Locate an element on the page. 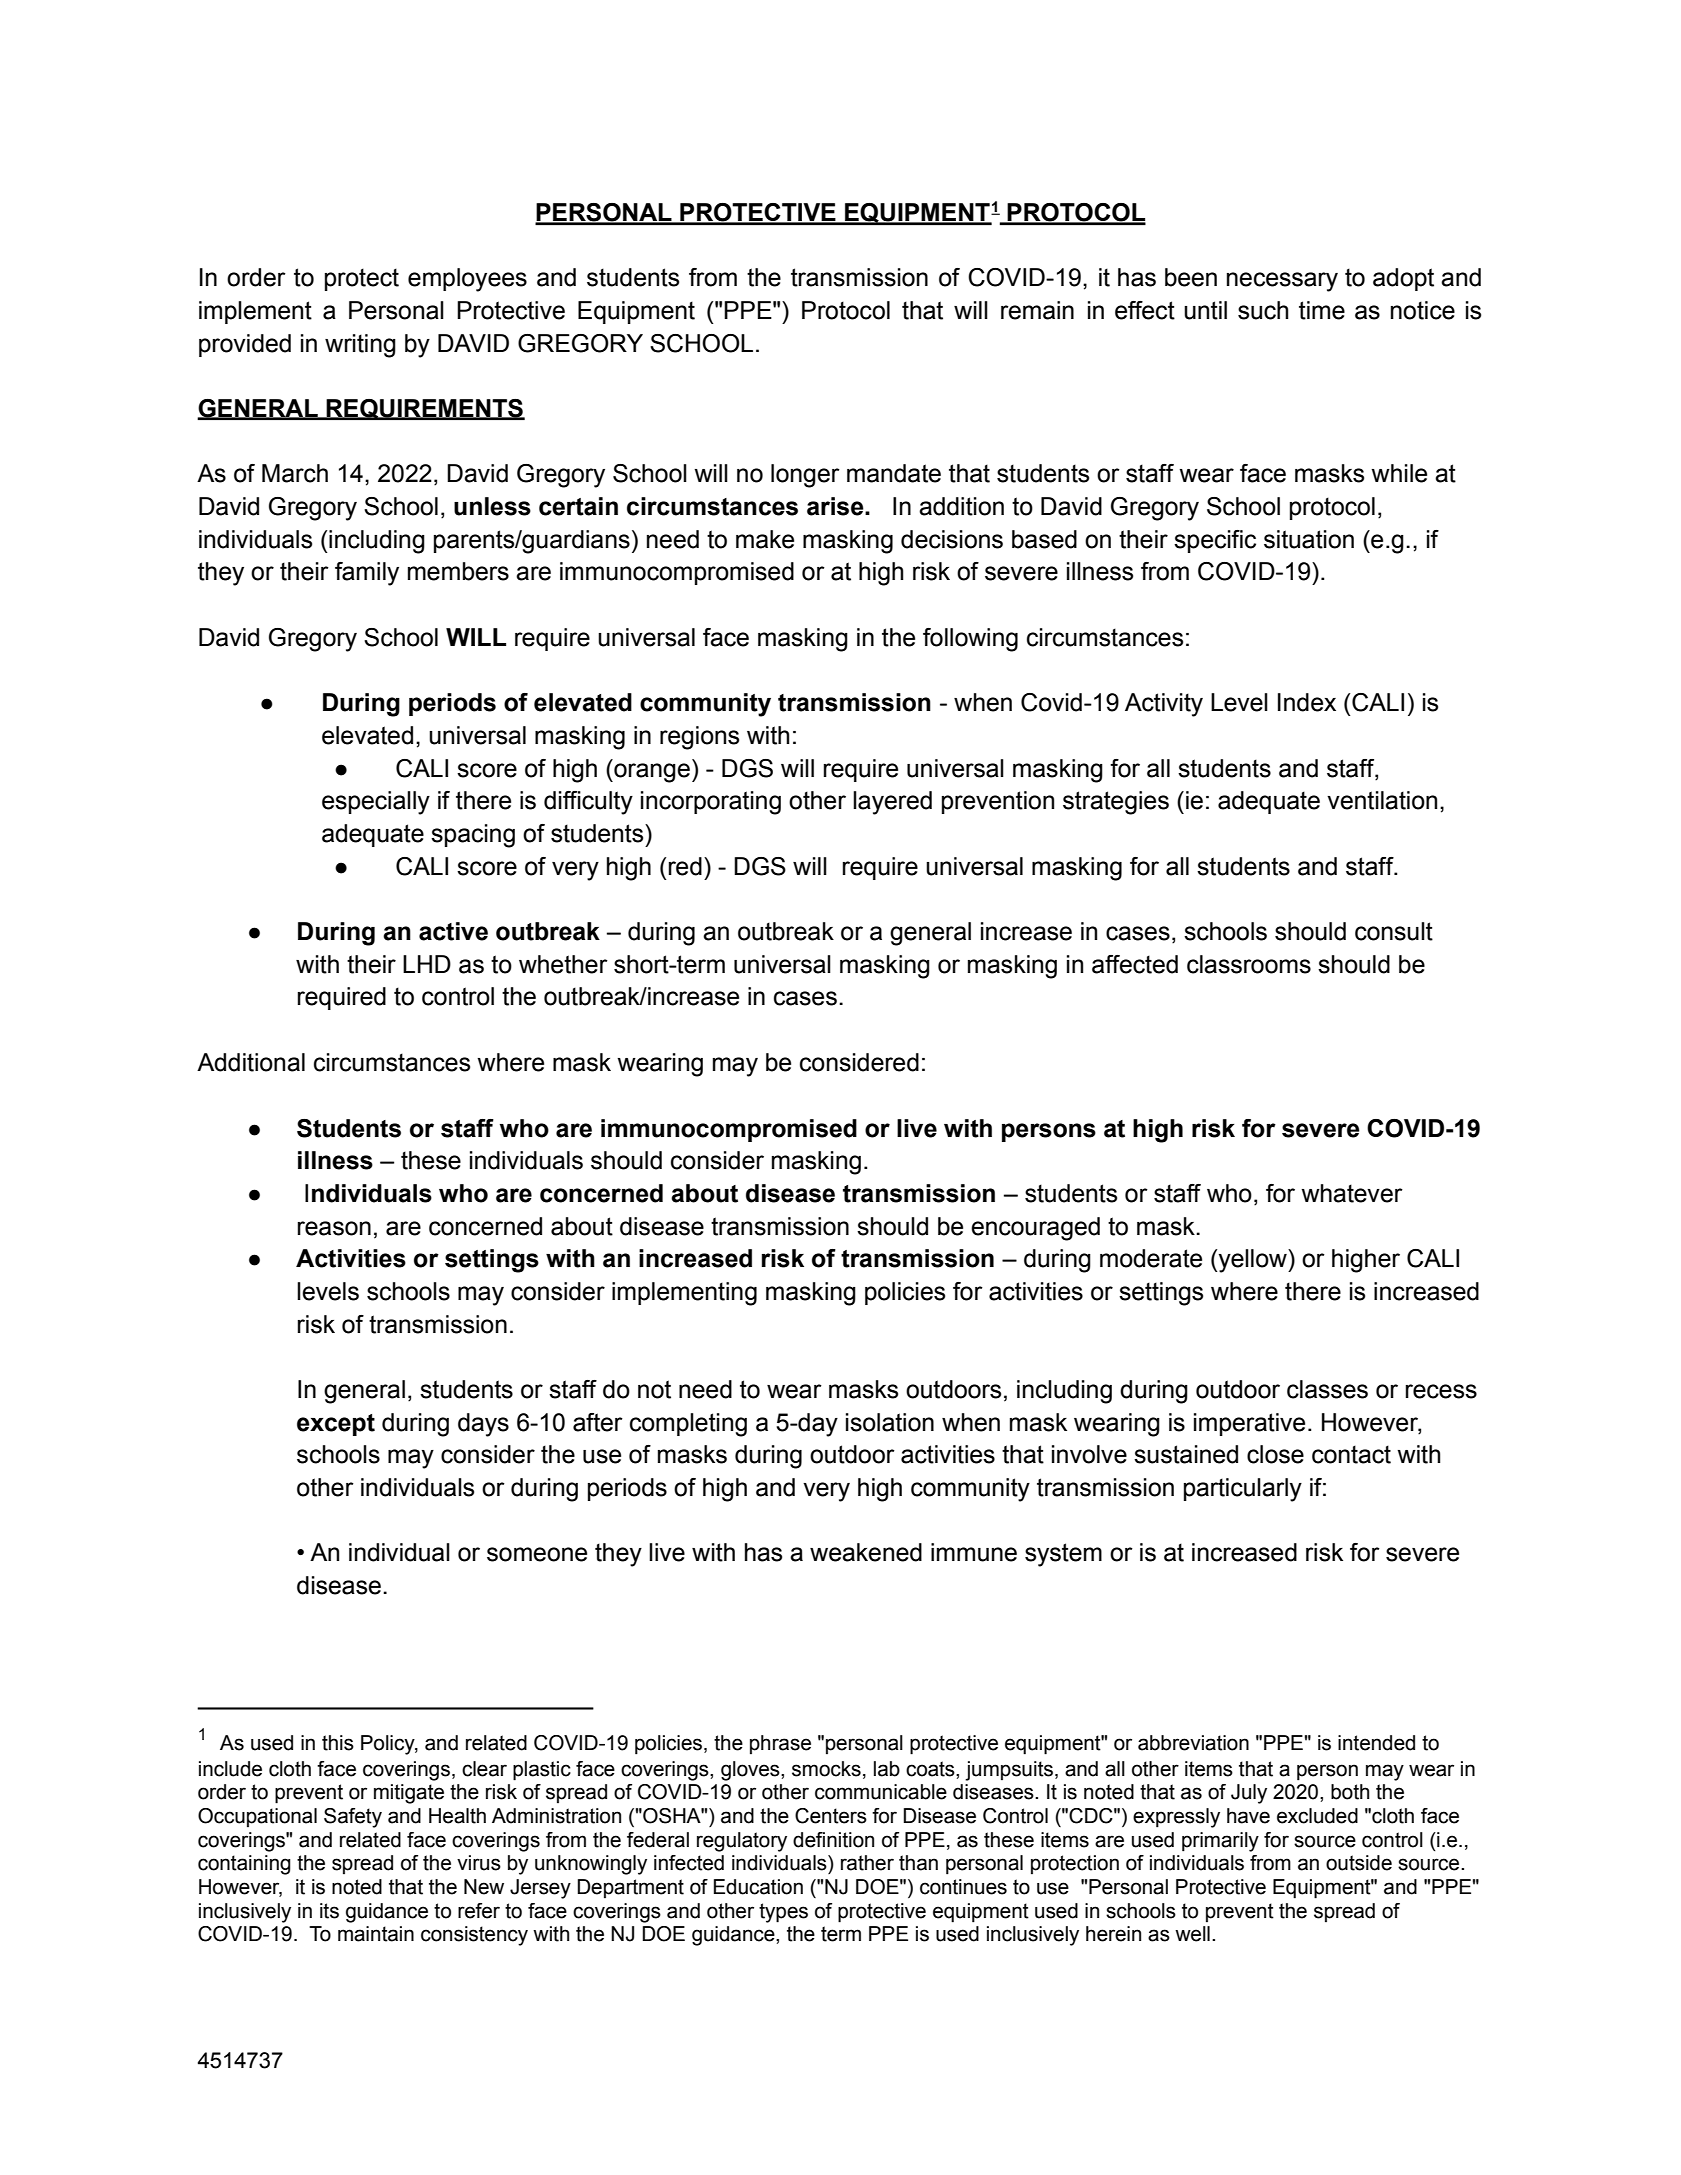  reason is located at coordinates (334, 1228).
